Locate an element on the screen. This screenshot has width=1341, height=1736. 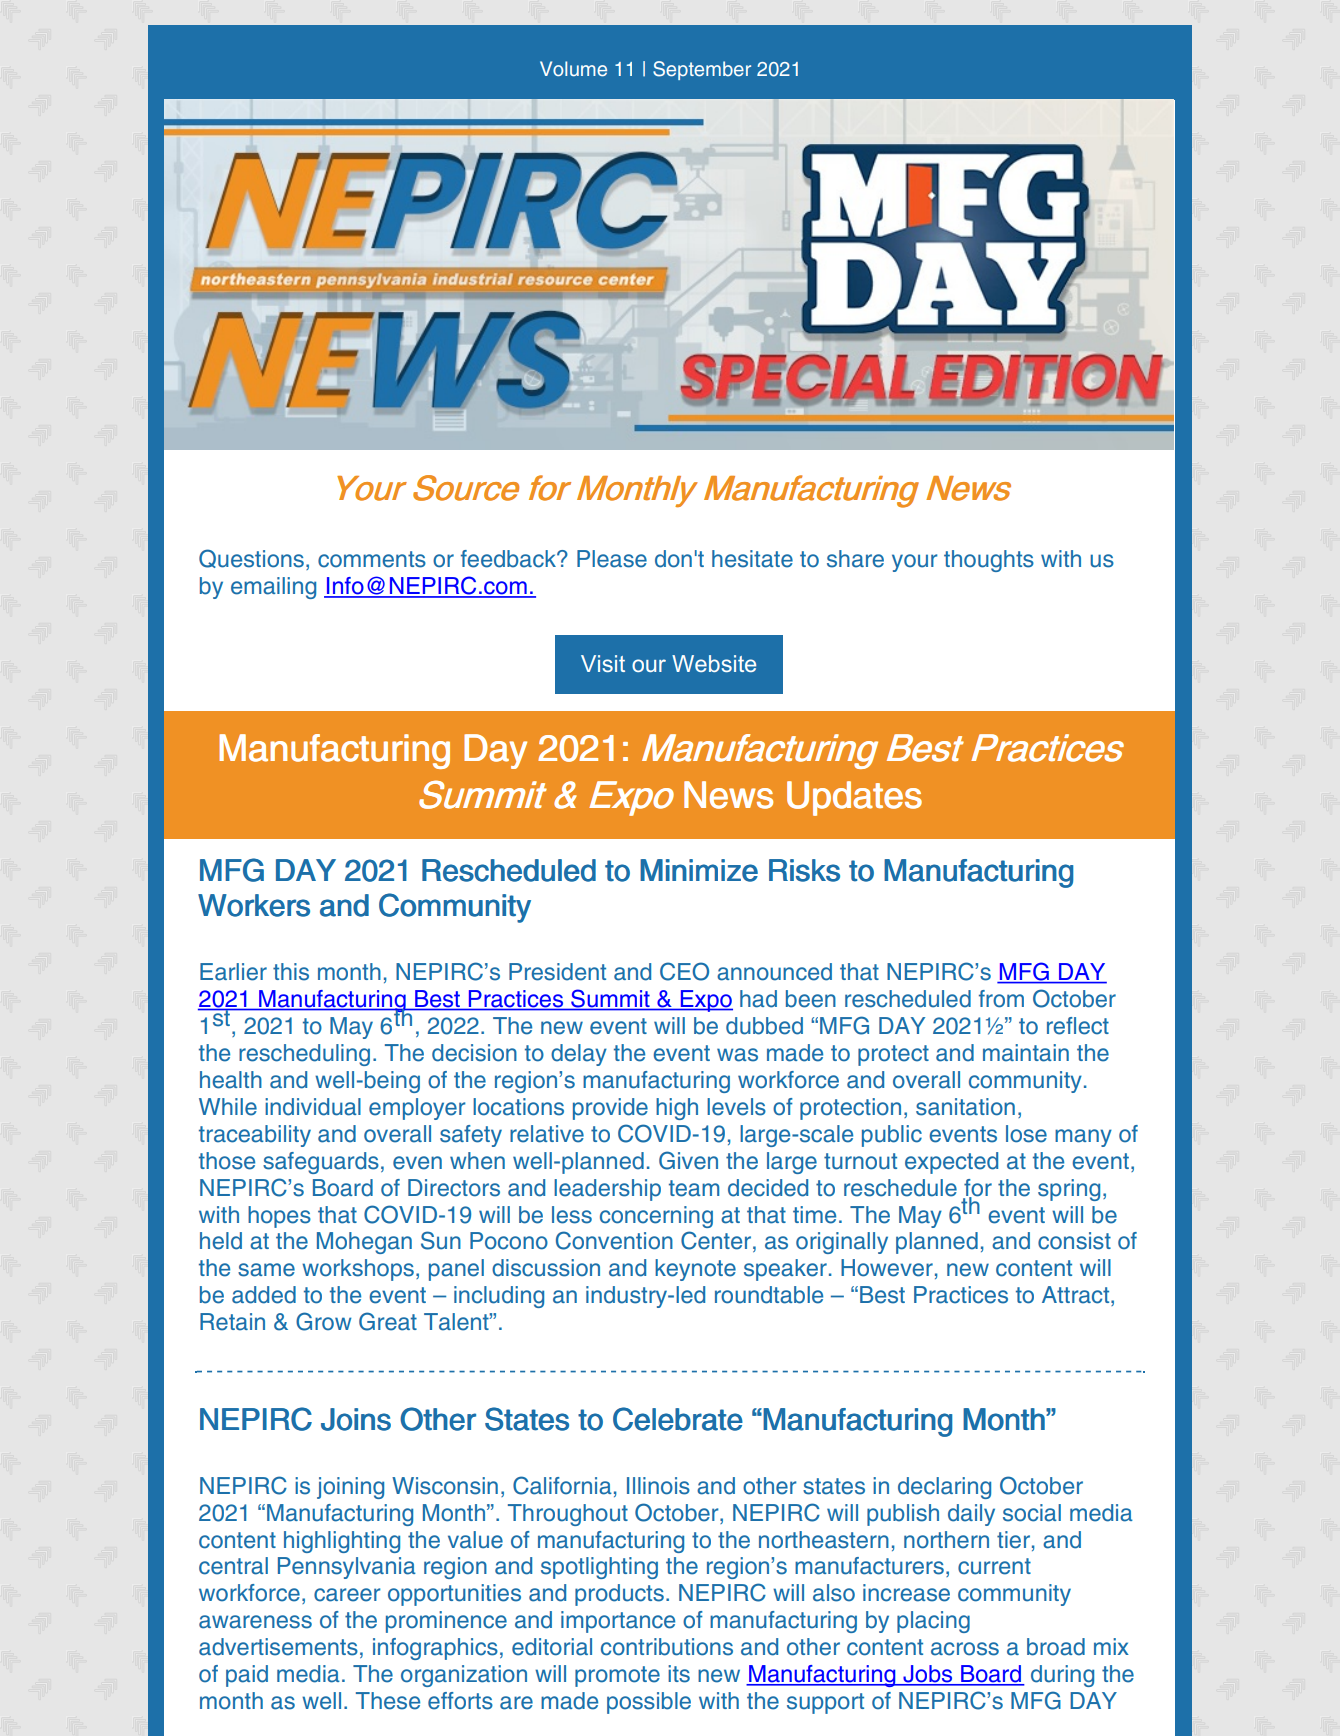
September is located at coordinates (702, 70).
